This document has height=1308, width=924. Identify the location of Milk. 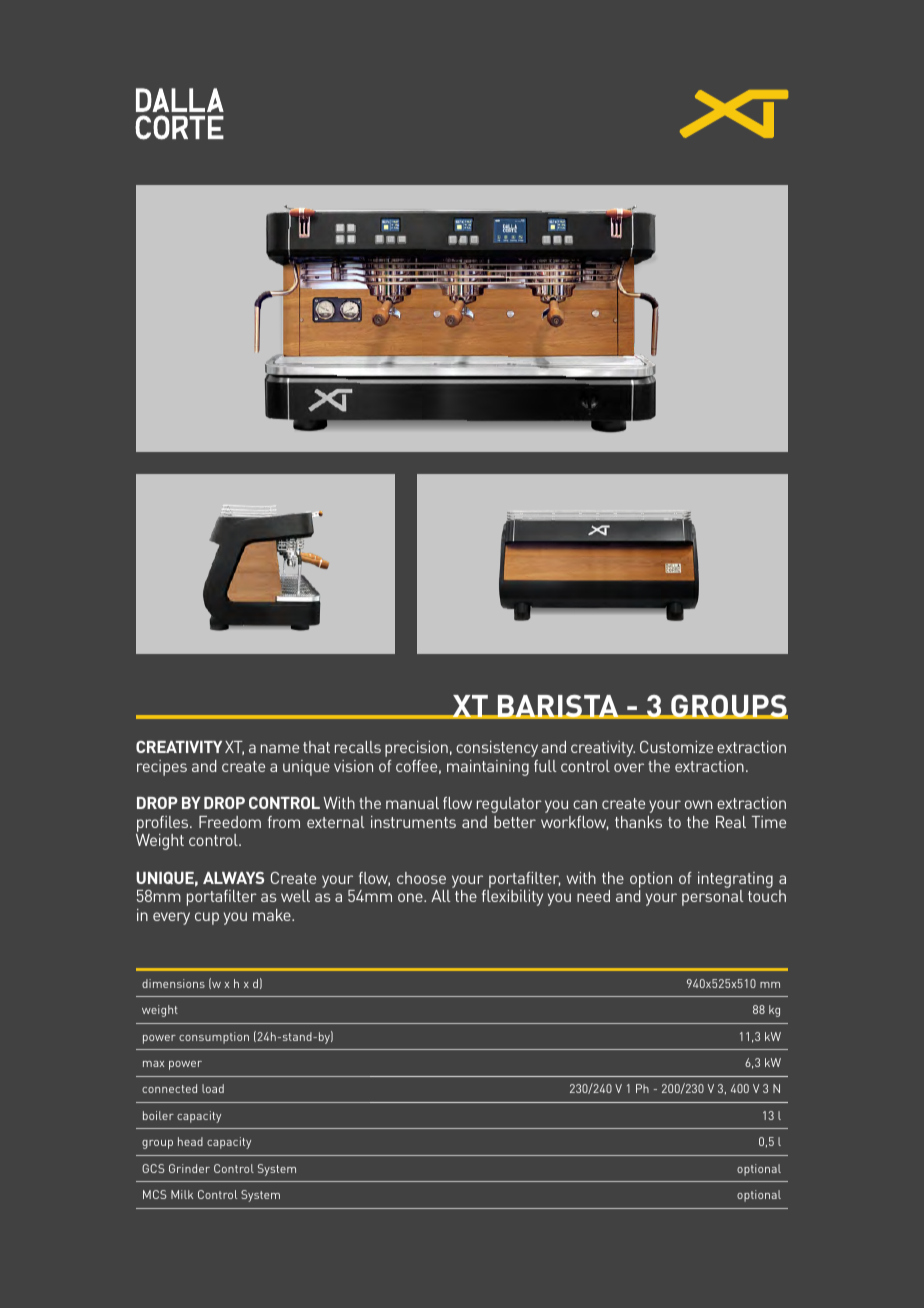
(182, 1194).
